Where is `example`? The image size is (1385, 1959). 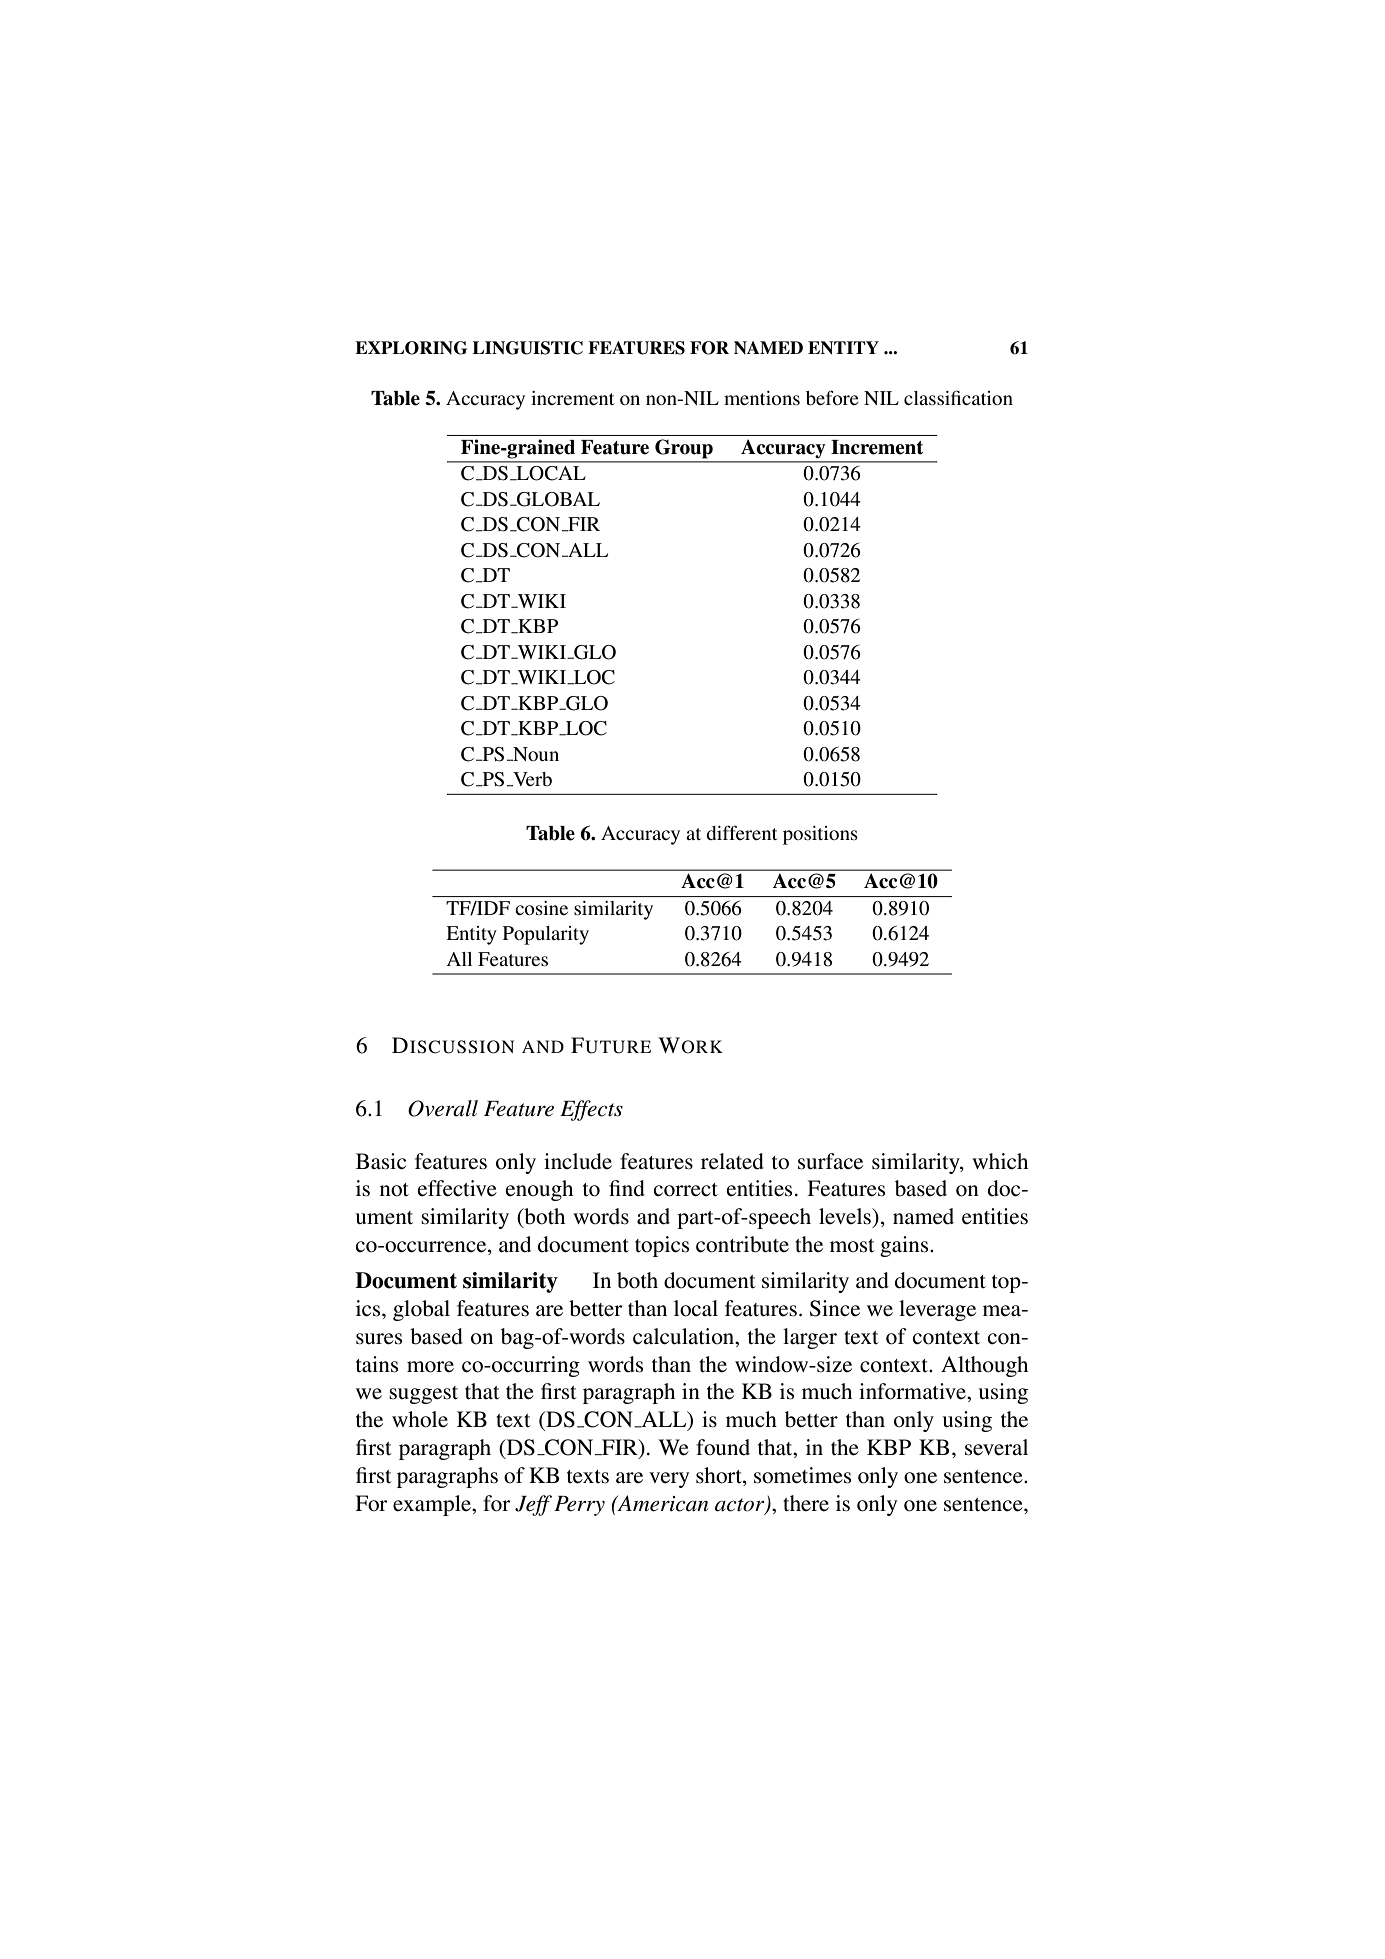 example is located at coordinates (433, 1505).
